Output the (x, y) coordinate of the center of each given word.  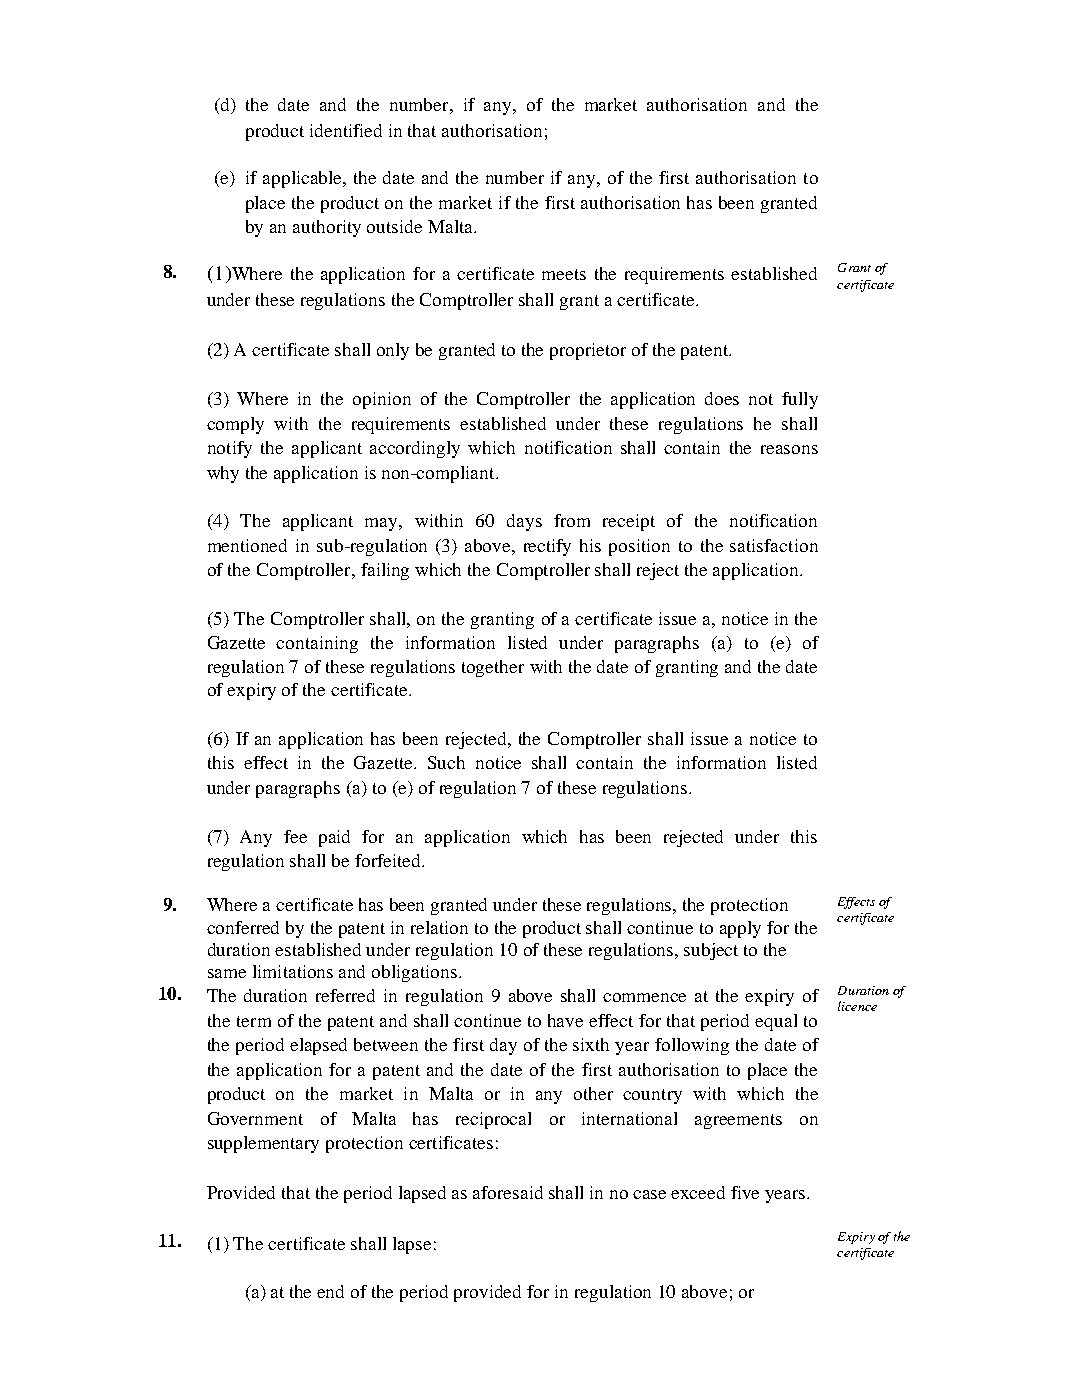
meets (564, 274)
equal (776, 1022)
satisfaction (774, 545)
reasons (789, 449)
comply (235, 425)
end (330, 1291)
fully (800, 400)
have (565, 1020)
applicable (304, 179)
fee (295, 836)
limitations (293, 971)
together (493, 668)
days (524, 522)
